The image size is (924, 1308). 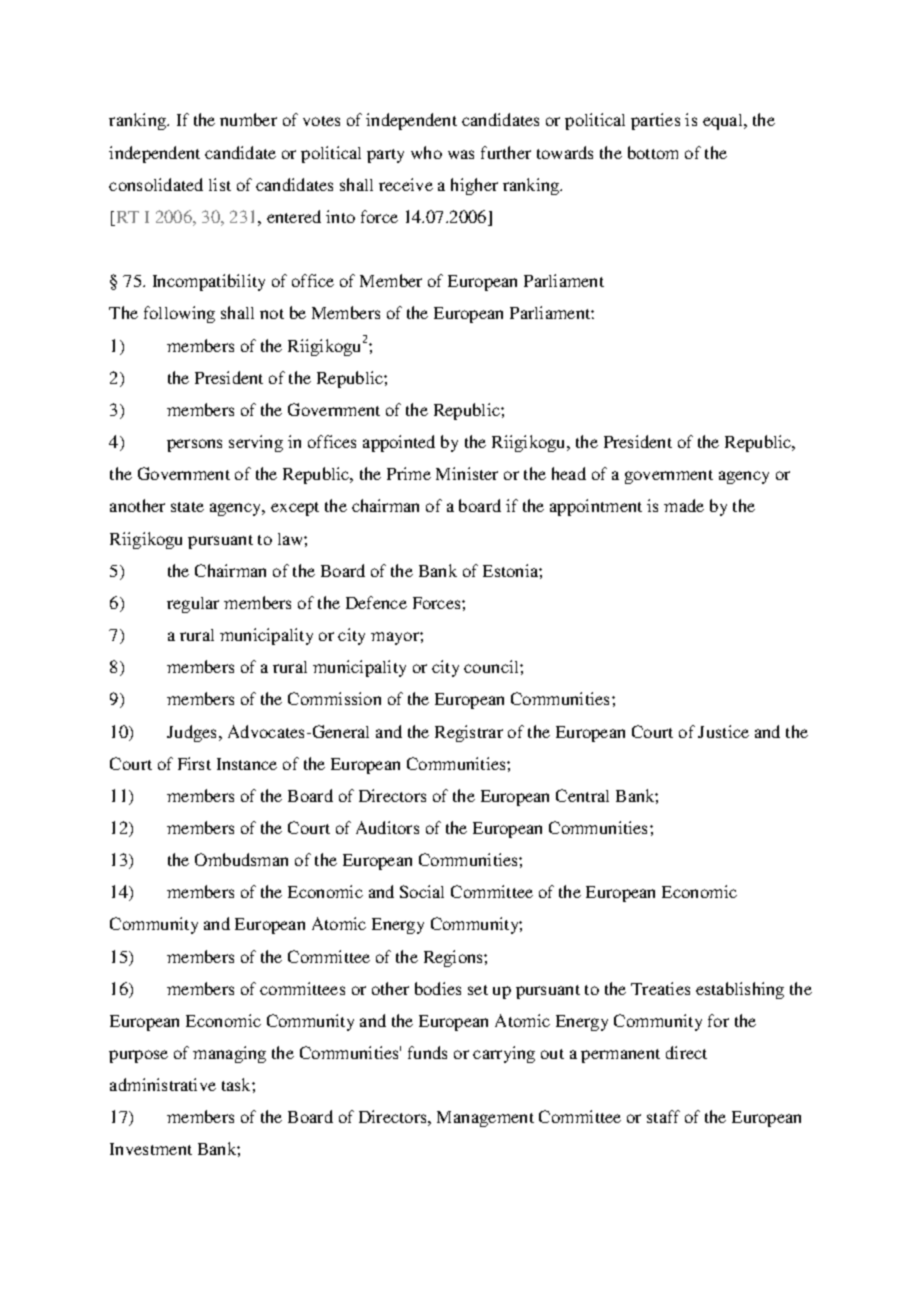 What do you see at coordinates (653, 152) in the screenshot?
I see `bottom` at bounding box center [653, 152].
